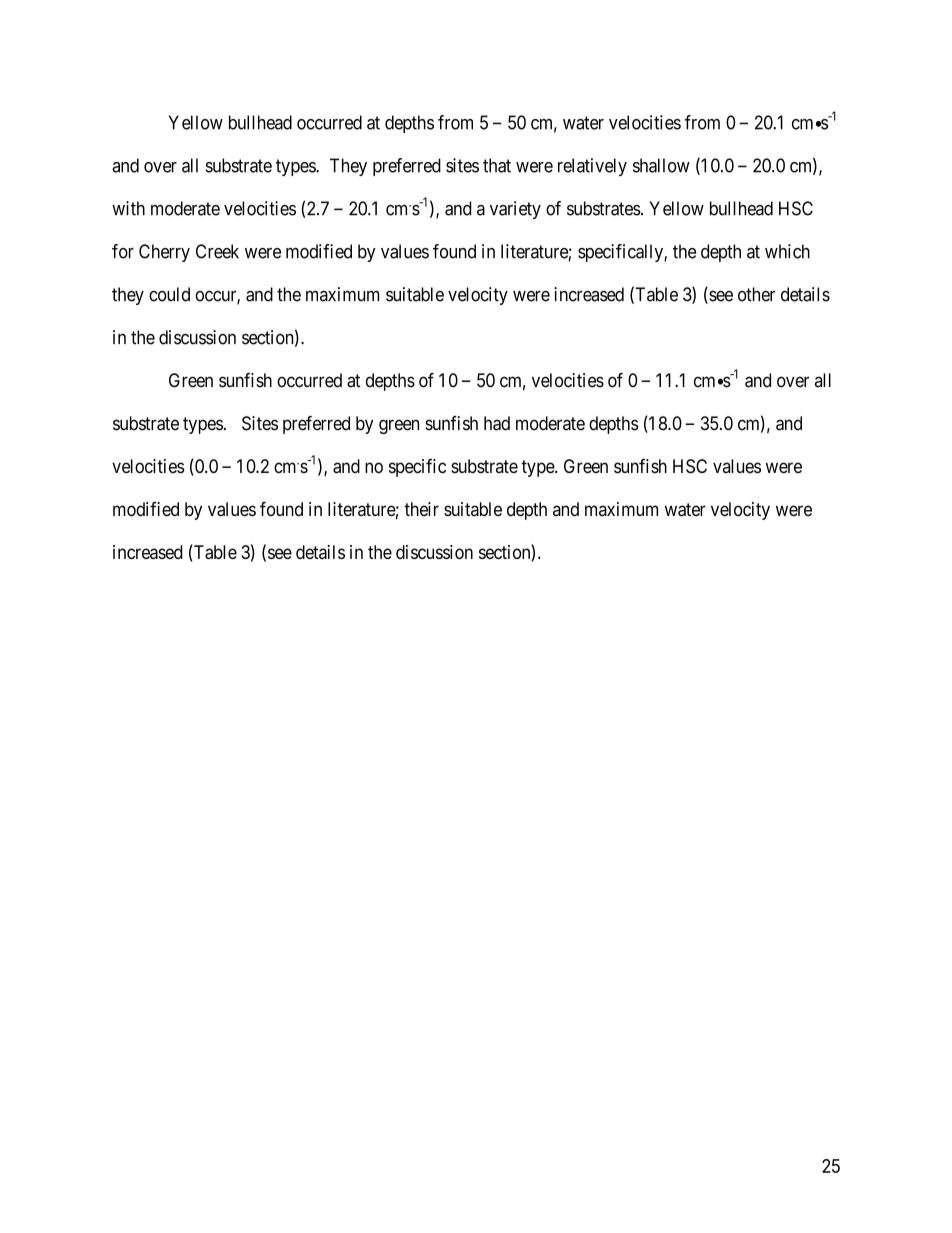 The width and height of the screenshot is (952, 1233). I want to click on which, so click(787, 251).
